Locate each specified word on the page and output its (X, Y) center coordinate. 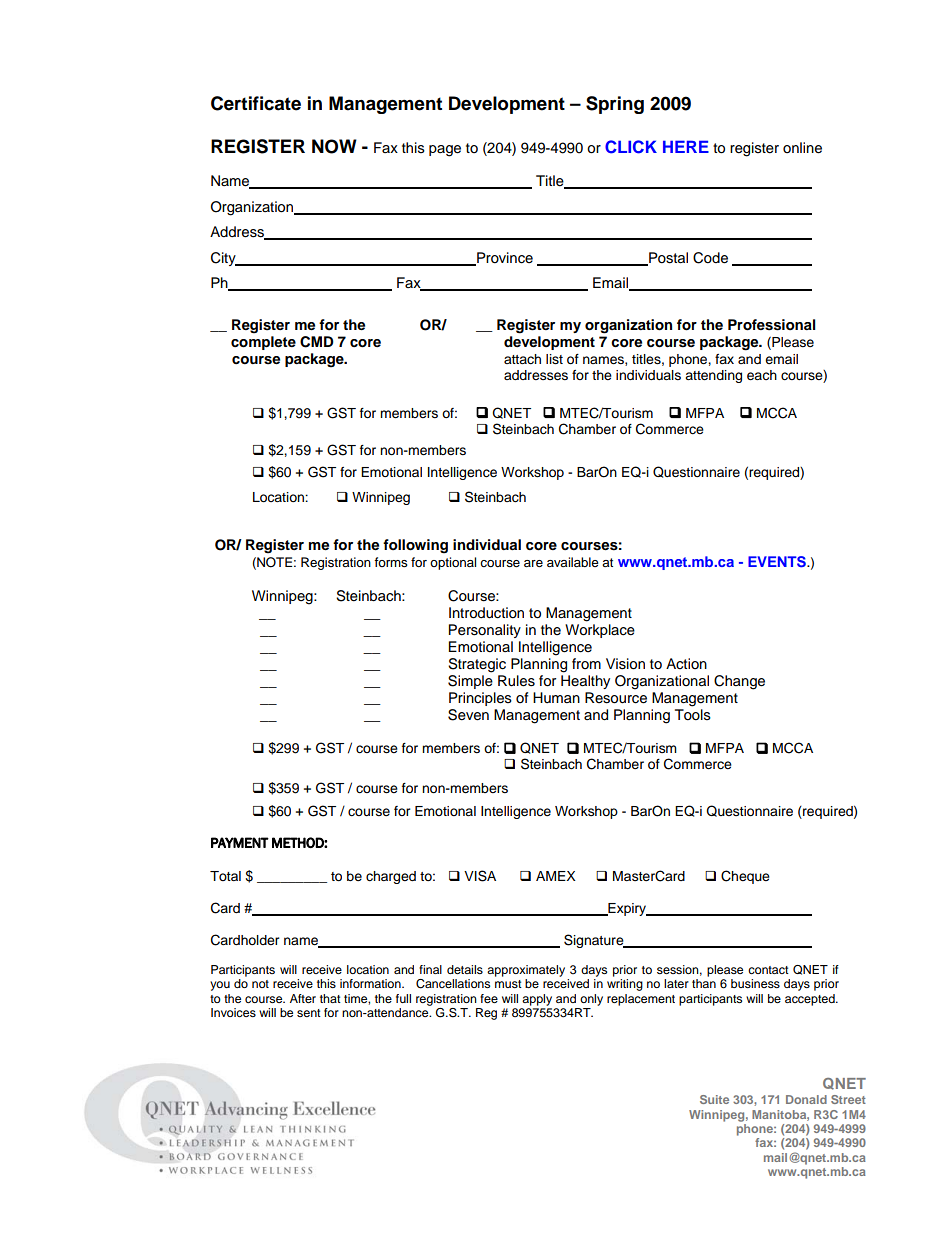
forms (391, 562)
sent (309, 1013)
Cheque (745, 877)
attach (522, 359)
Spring (615, 105)
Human (556, 697)
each (762, 375)
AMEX (556, 876)
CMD (317, 342)
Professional (772, 325)
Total (225, 876)
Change (739, 682)
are (533, 563)
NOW (334, 146)
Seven (468, 715)
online (802, 148)
